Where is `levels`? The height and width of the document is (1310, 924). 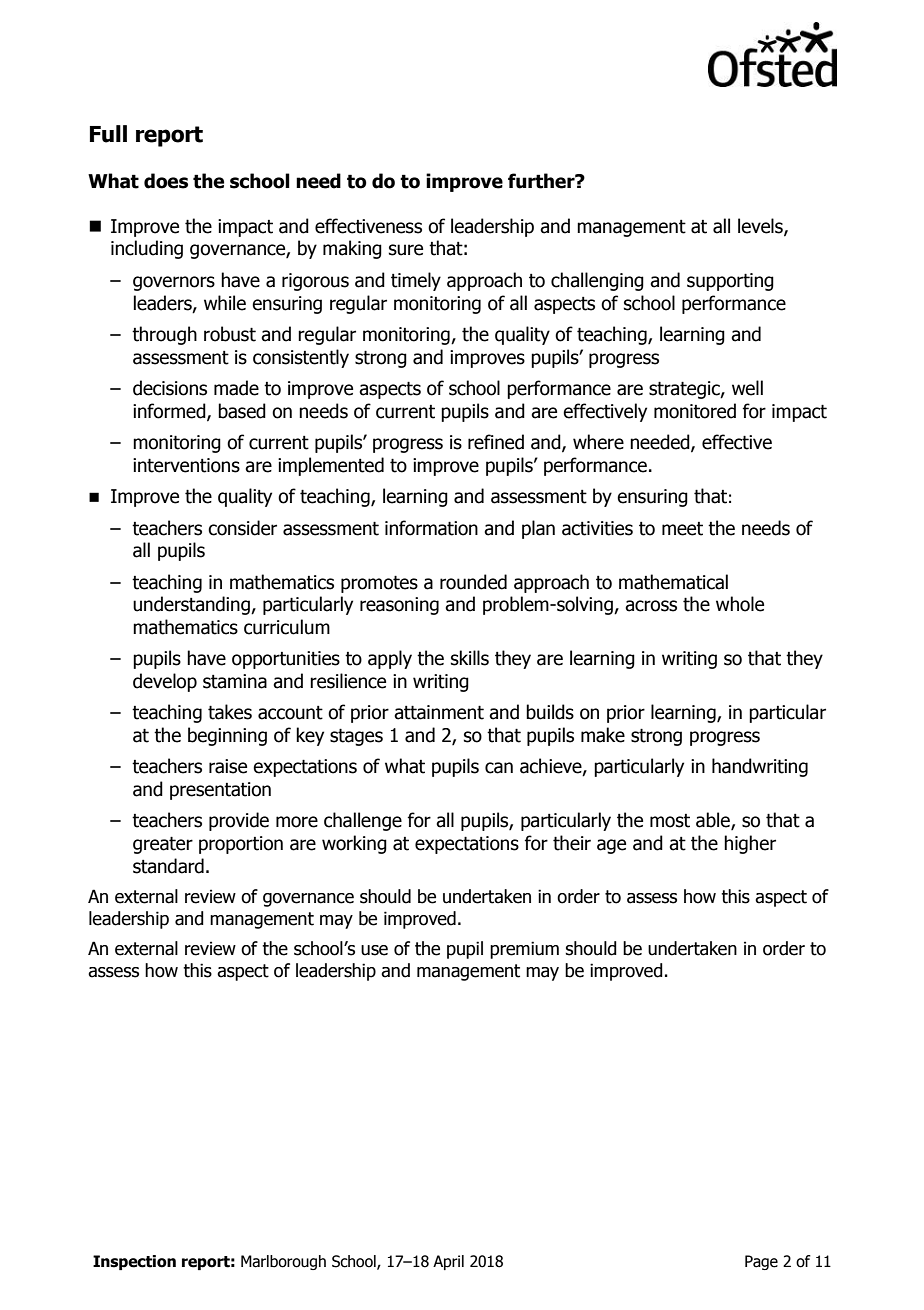 levels is located at coordinates (761, 226).
